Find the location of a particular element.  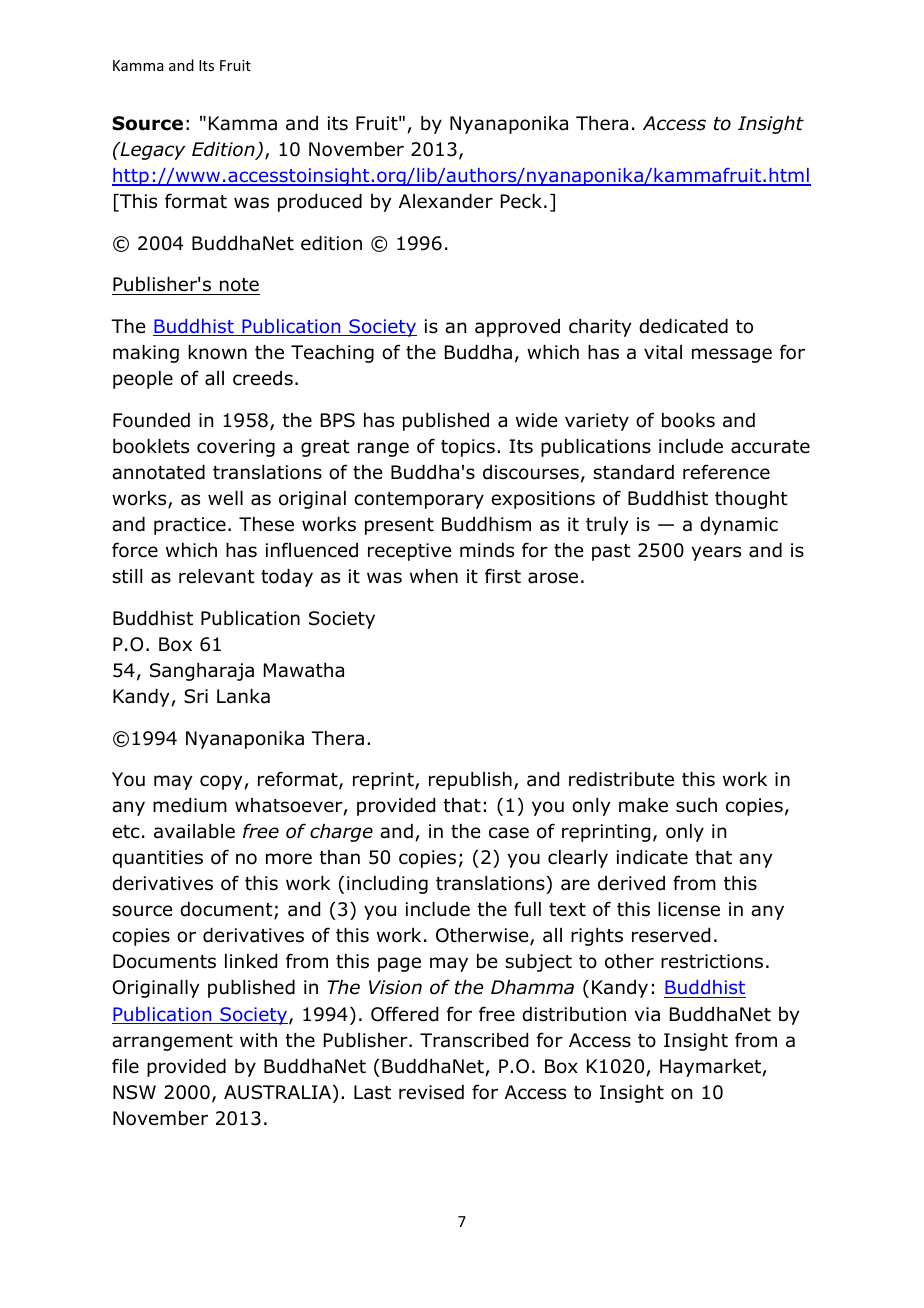

Legacy is located at coordinates (151, 151).
